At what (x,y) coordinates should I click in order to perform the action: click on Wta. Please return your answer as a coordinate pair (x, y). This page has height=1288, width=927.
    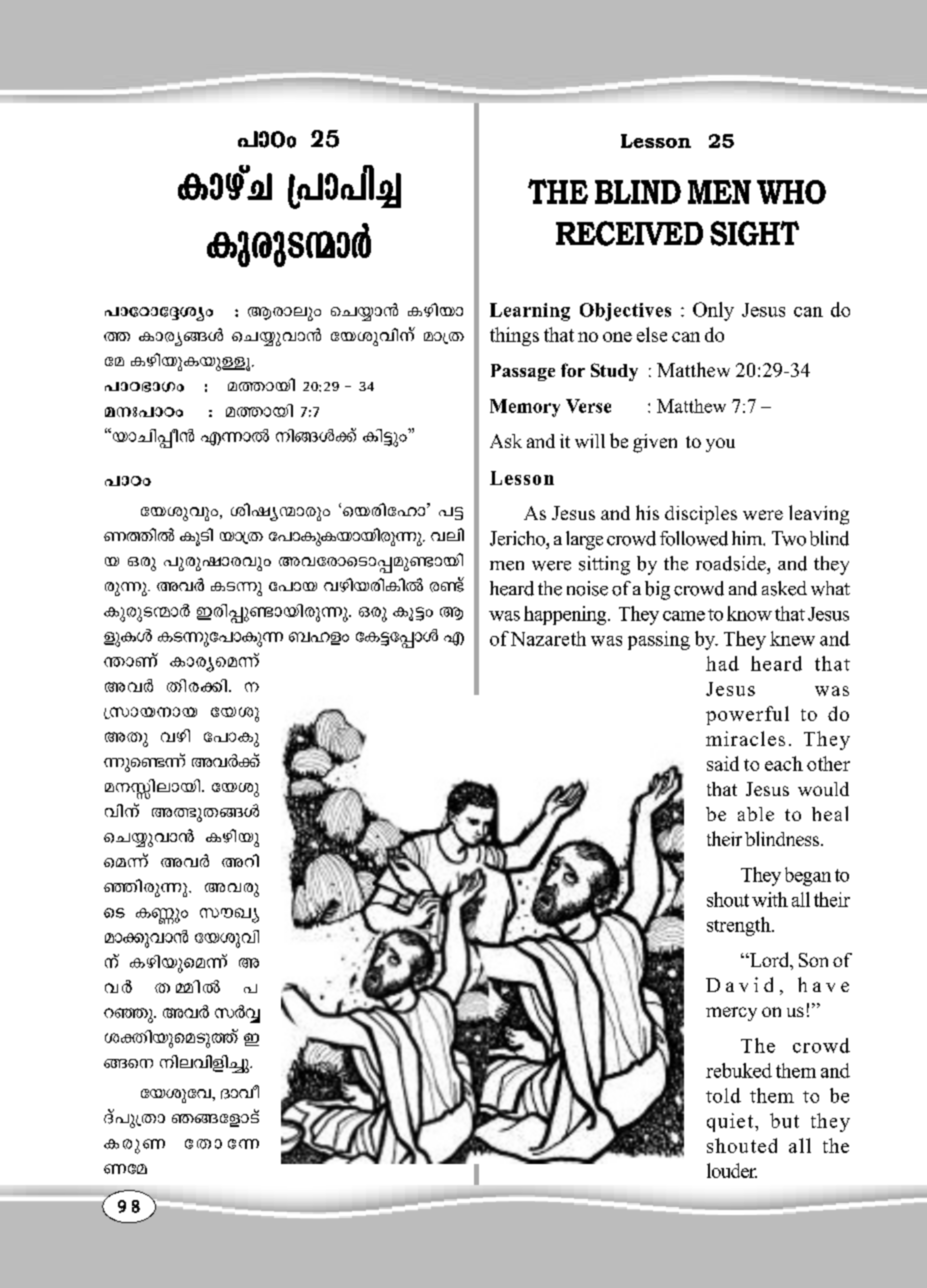
    Looking at the image, I should click on (125, 1169).
